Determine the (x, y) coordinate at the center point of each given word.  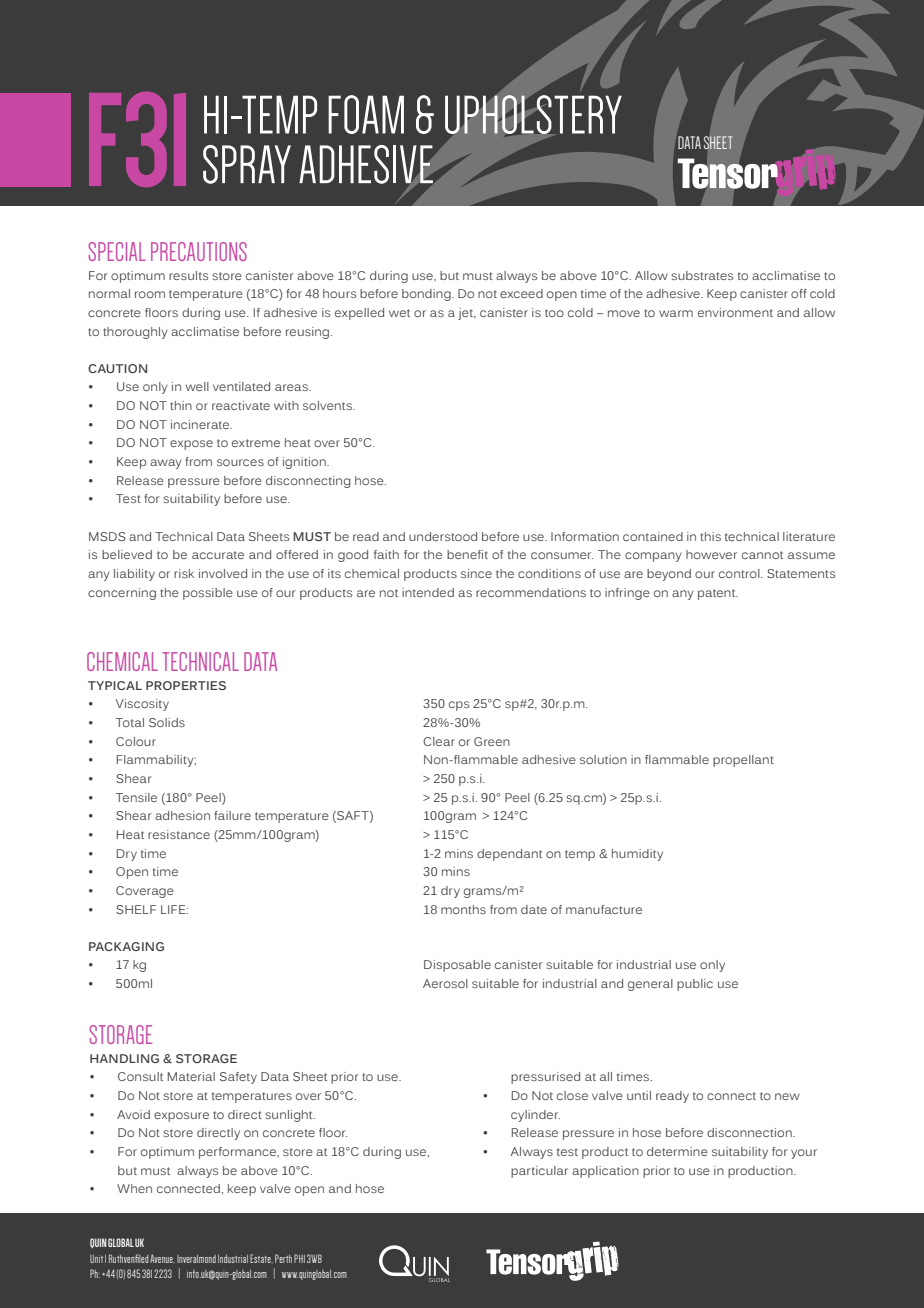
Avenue (162, 1258)
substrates (702, 275)
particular (539, 1172)
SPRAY (247, 164)
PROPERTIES (186, 685)
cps (459, 706)
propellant (743, 761)
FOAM (366, 114)
